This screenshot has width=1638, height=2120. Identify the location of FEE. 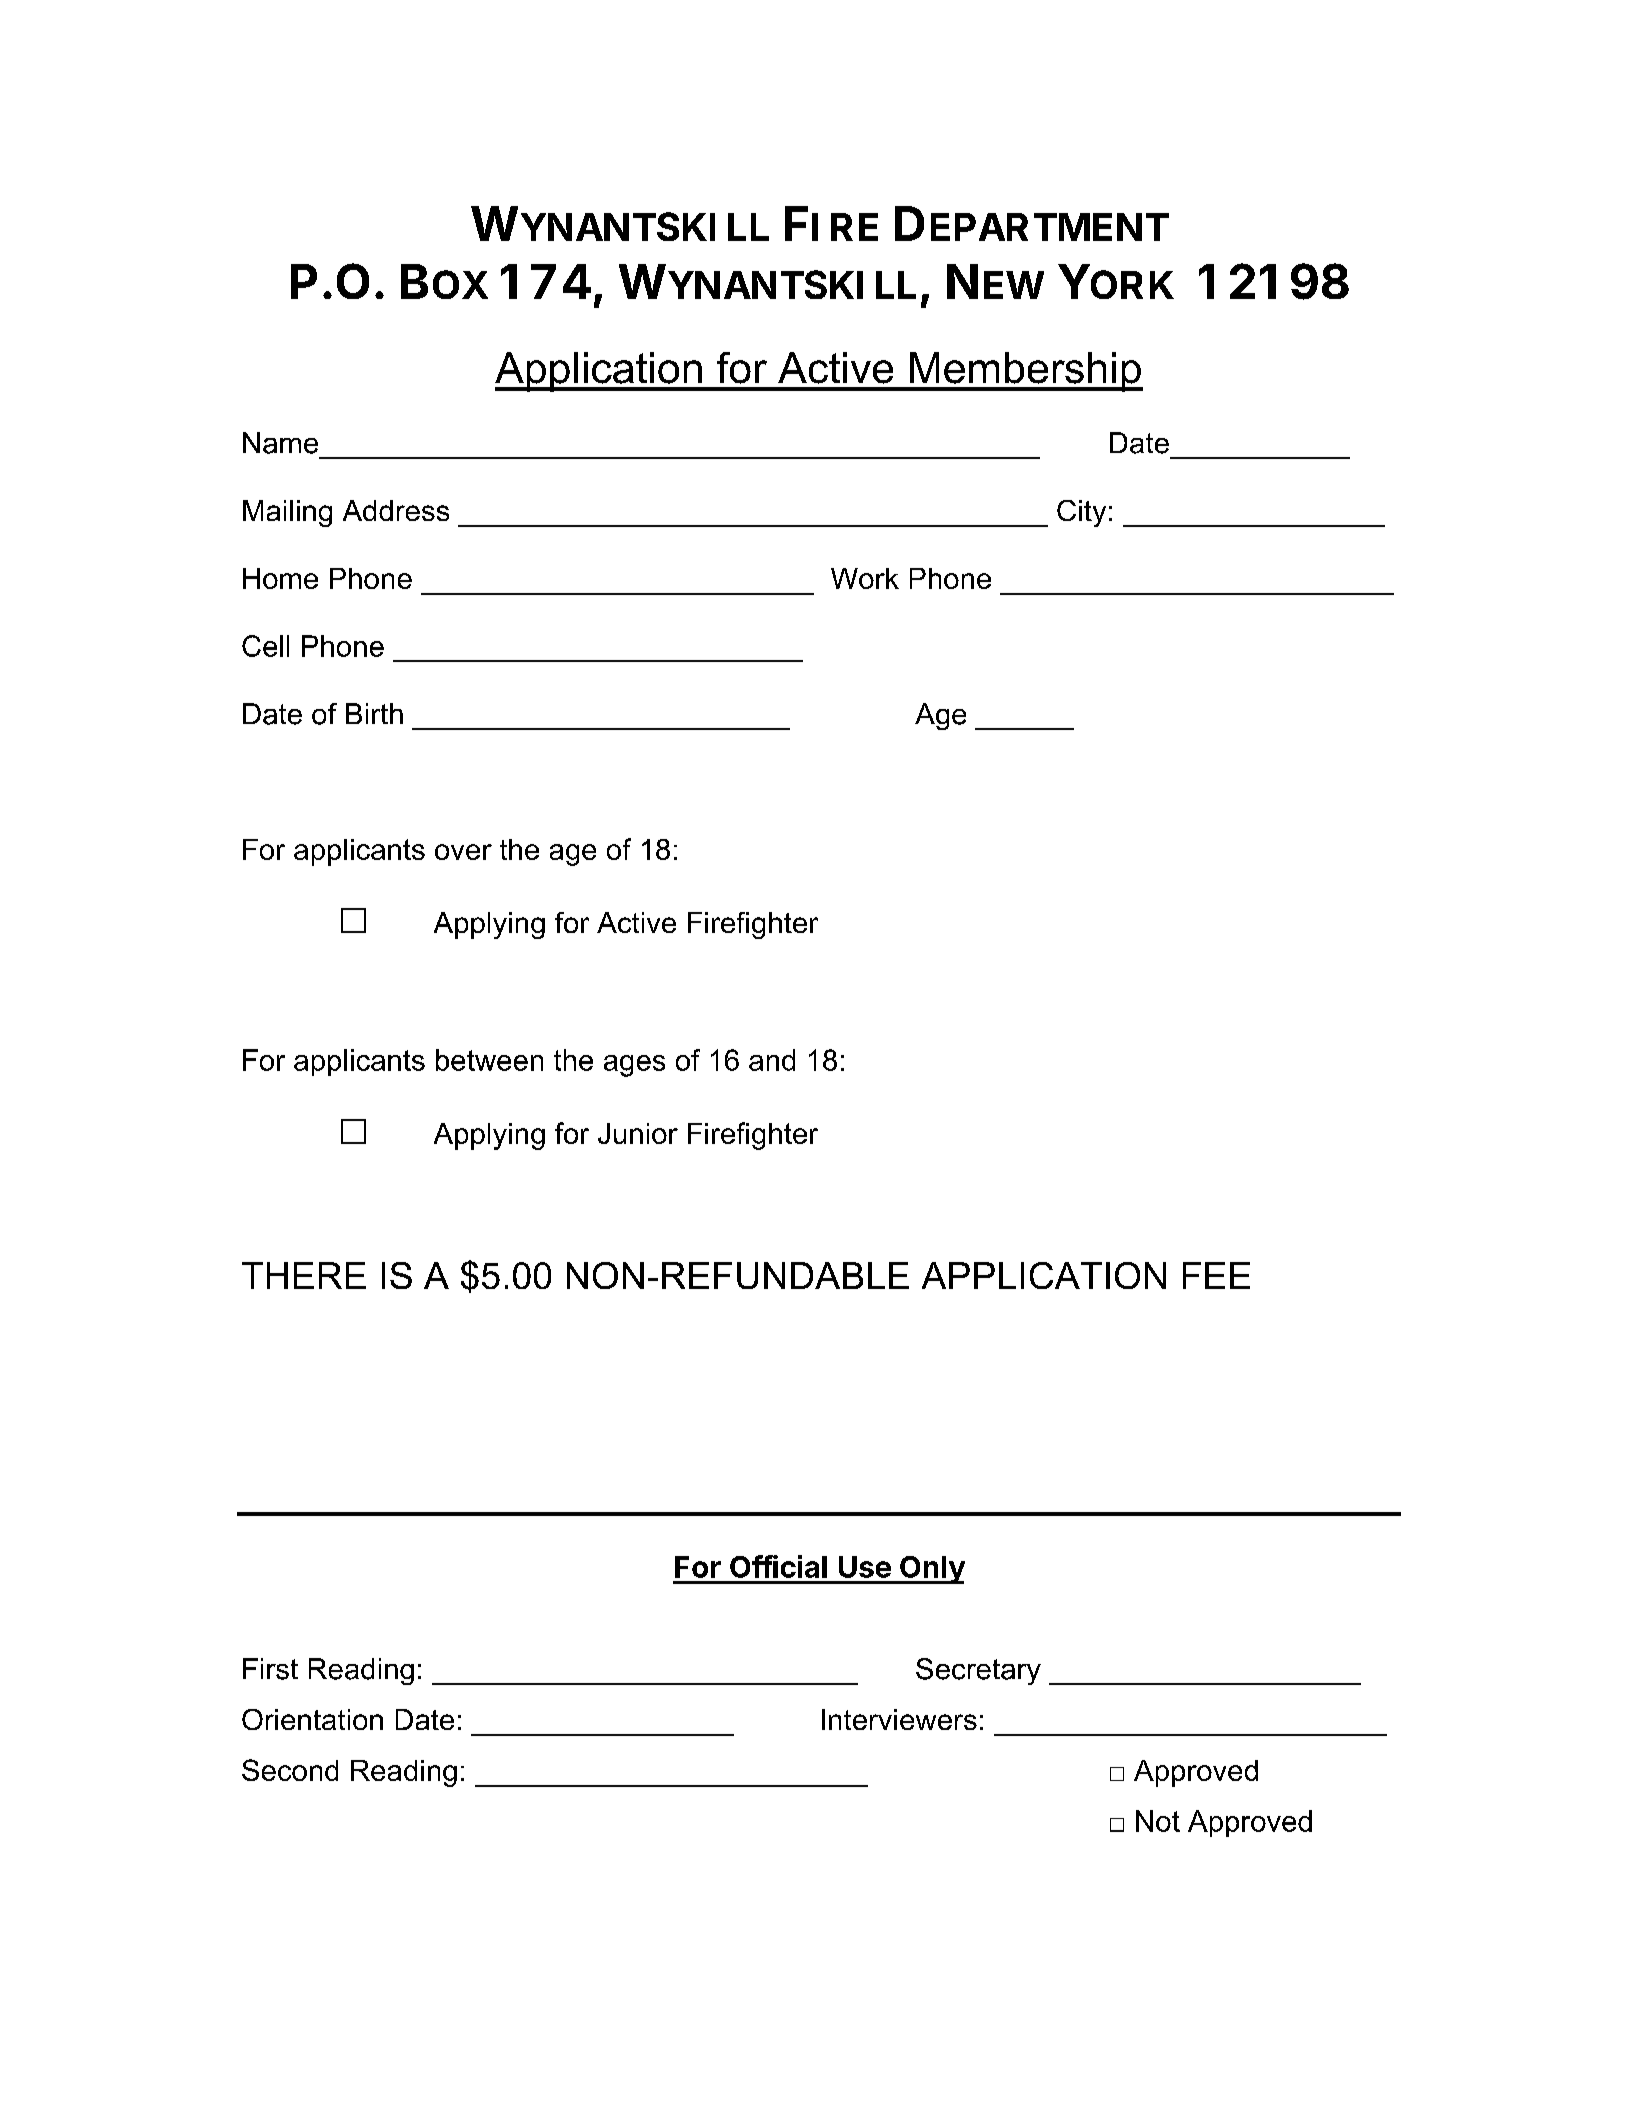
(1216, 1275).
